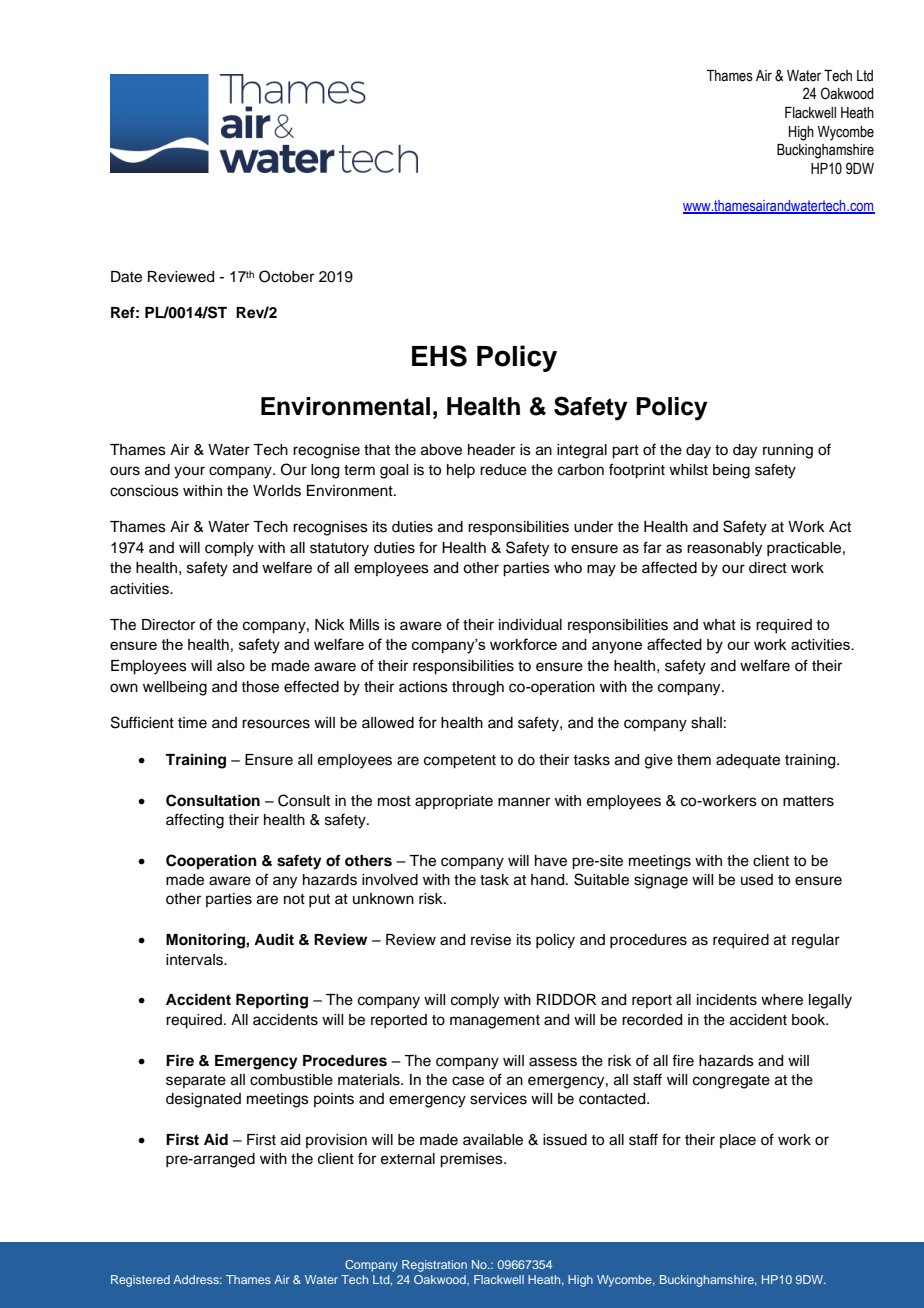 This screenshot has width=924, height=1308. I want to click on regular, so click(816, 941).
